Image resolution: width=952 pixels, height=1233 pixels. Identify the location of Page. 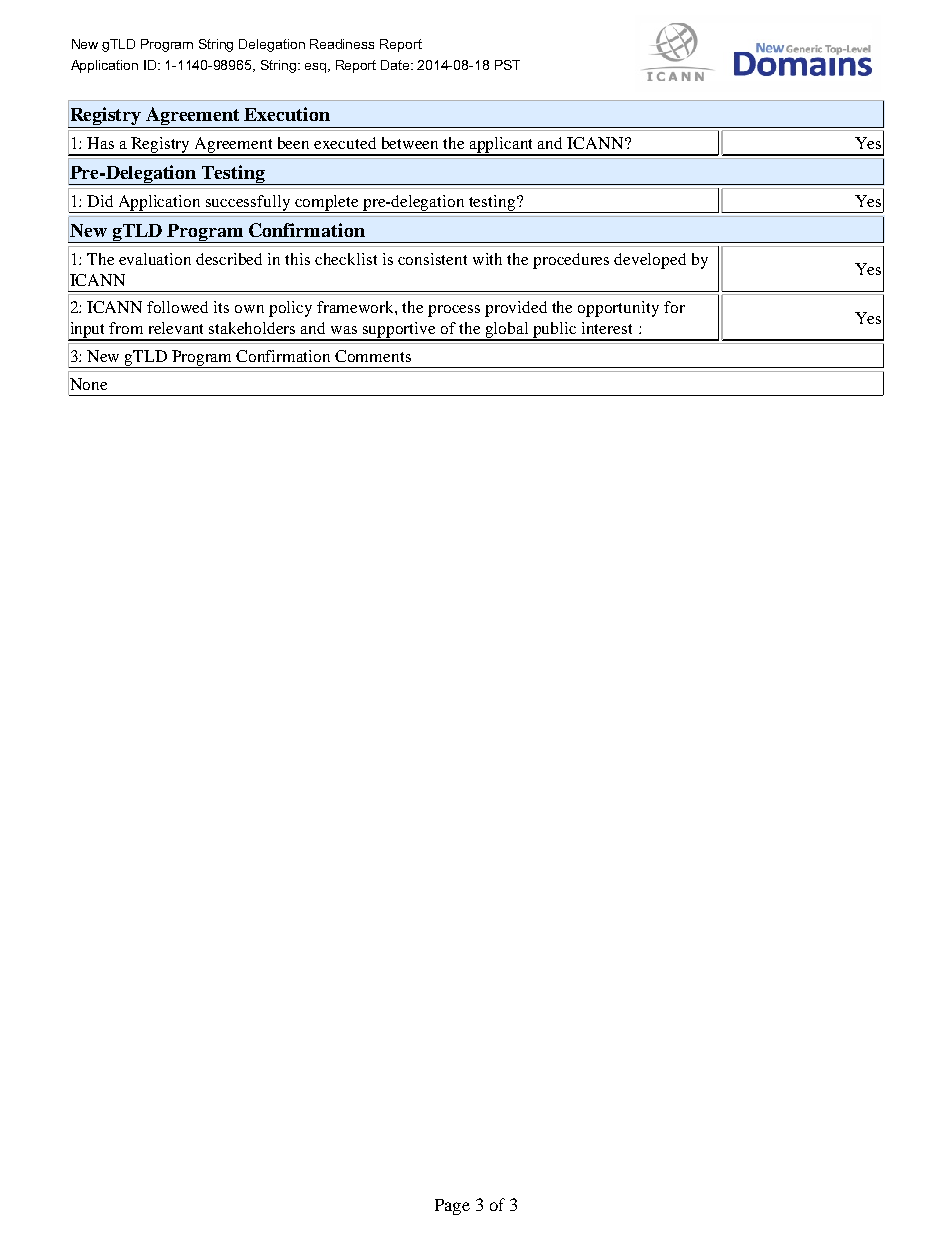
(452, 1207).
